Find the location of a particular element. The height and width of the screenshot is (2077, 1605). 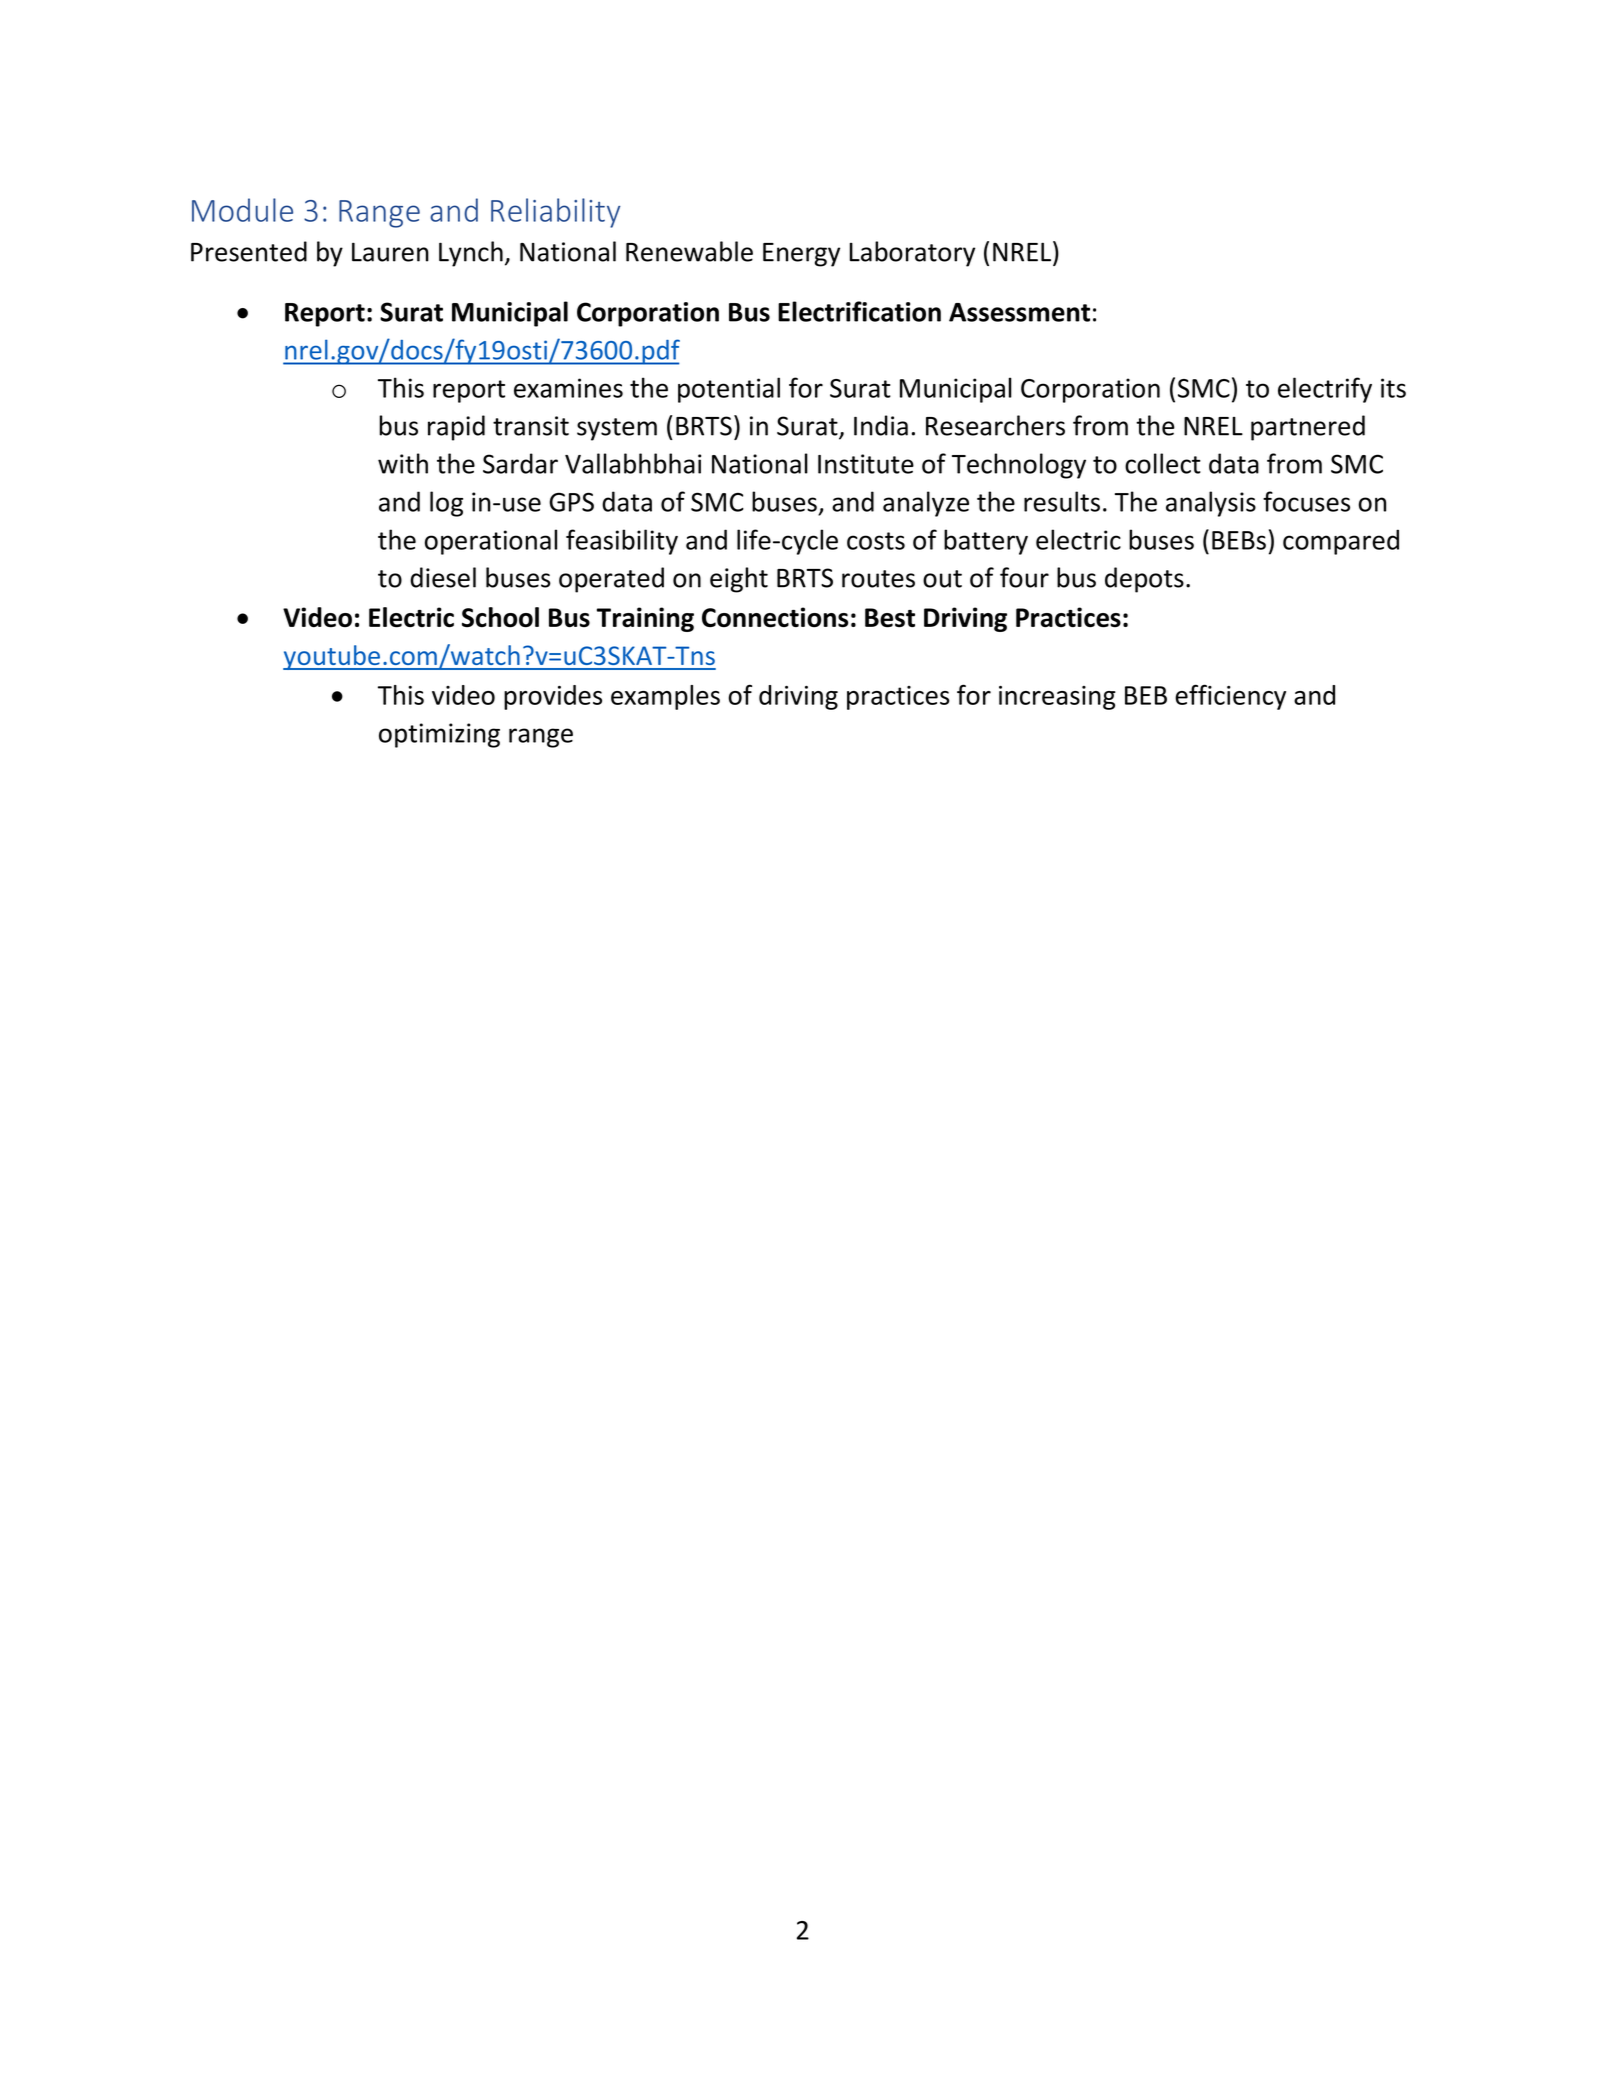

optimizing is located at coordinates (439, 735).
